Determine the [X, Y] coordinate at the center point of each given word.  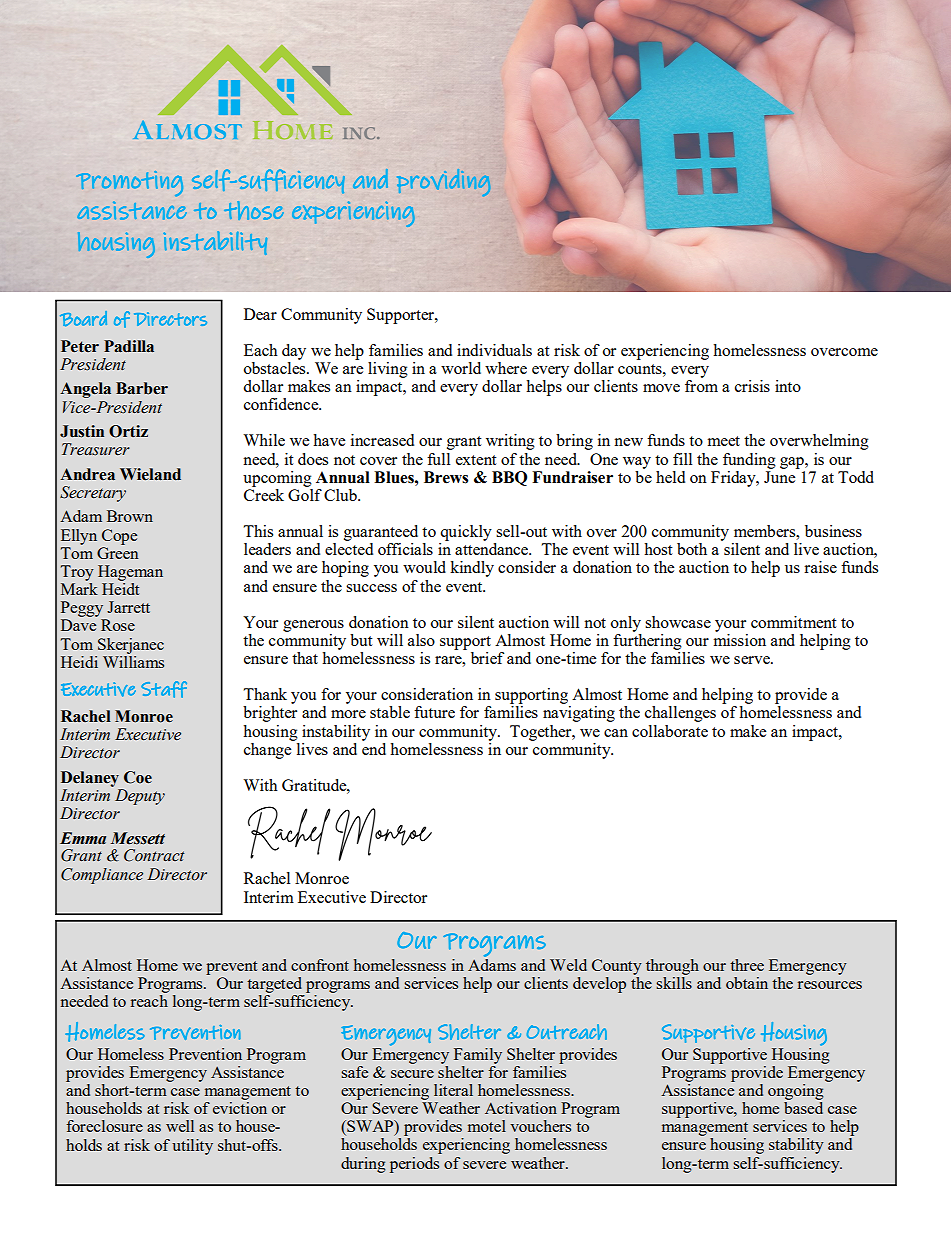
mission [740, 638]
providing [443, 182]
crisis [752, 386]
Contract [154, 855]
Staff [164, 689]
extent [476, 460]
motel [487, 1126]
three [747, 965]
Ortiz [128, 431]
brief [487, 658]
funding [749, 461]
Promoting [129, 184]
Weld [568, 965]
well [180, 1126]
